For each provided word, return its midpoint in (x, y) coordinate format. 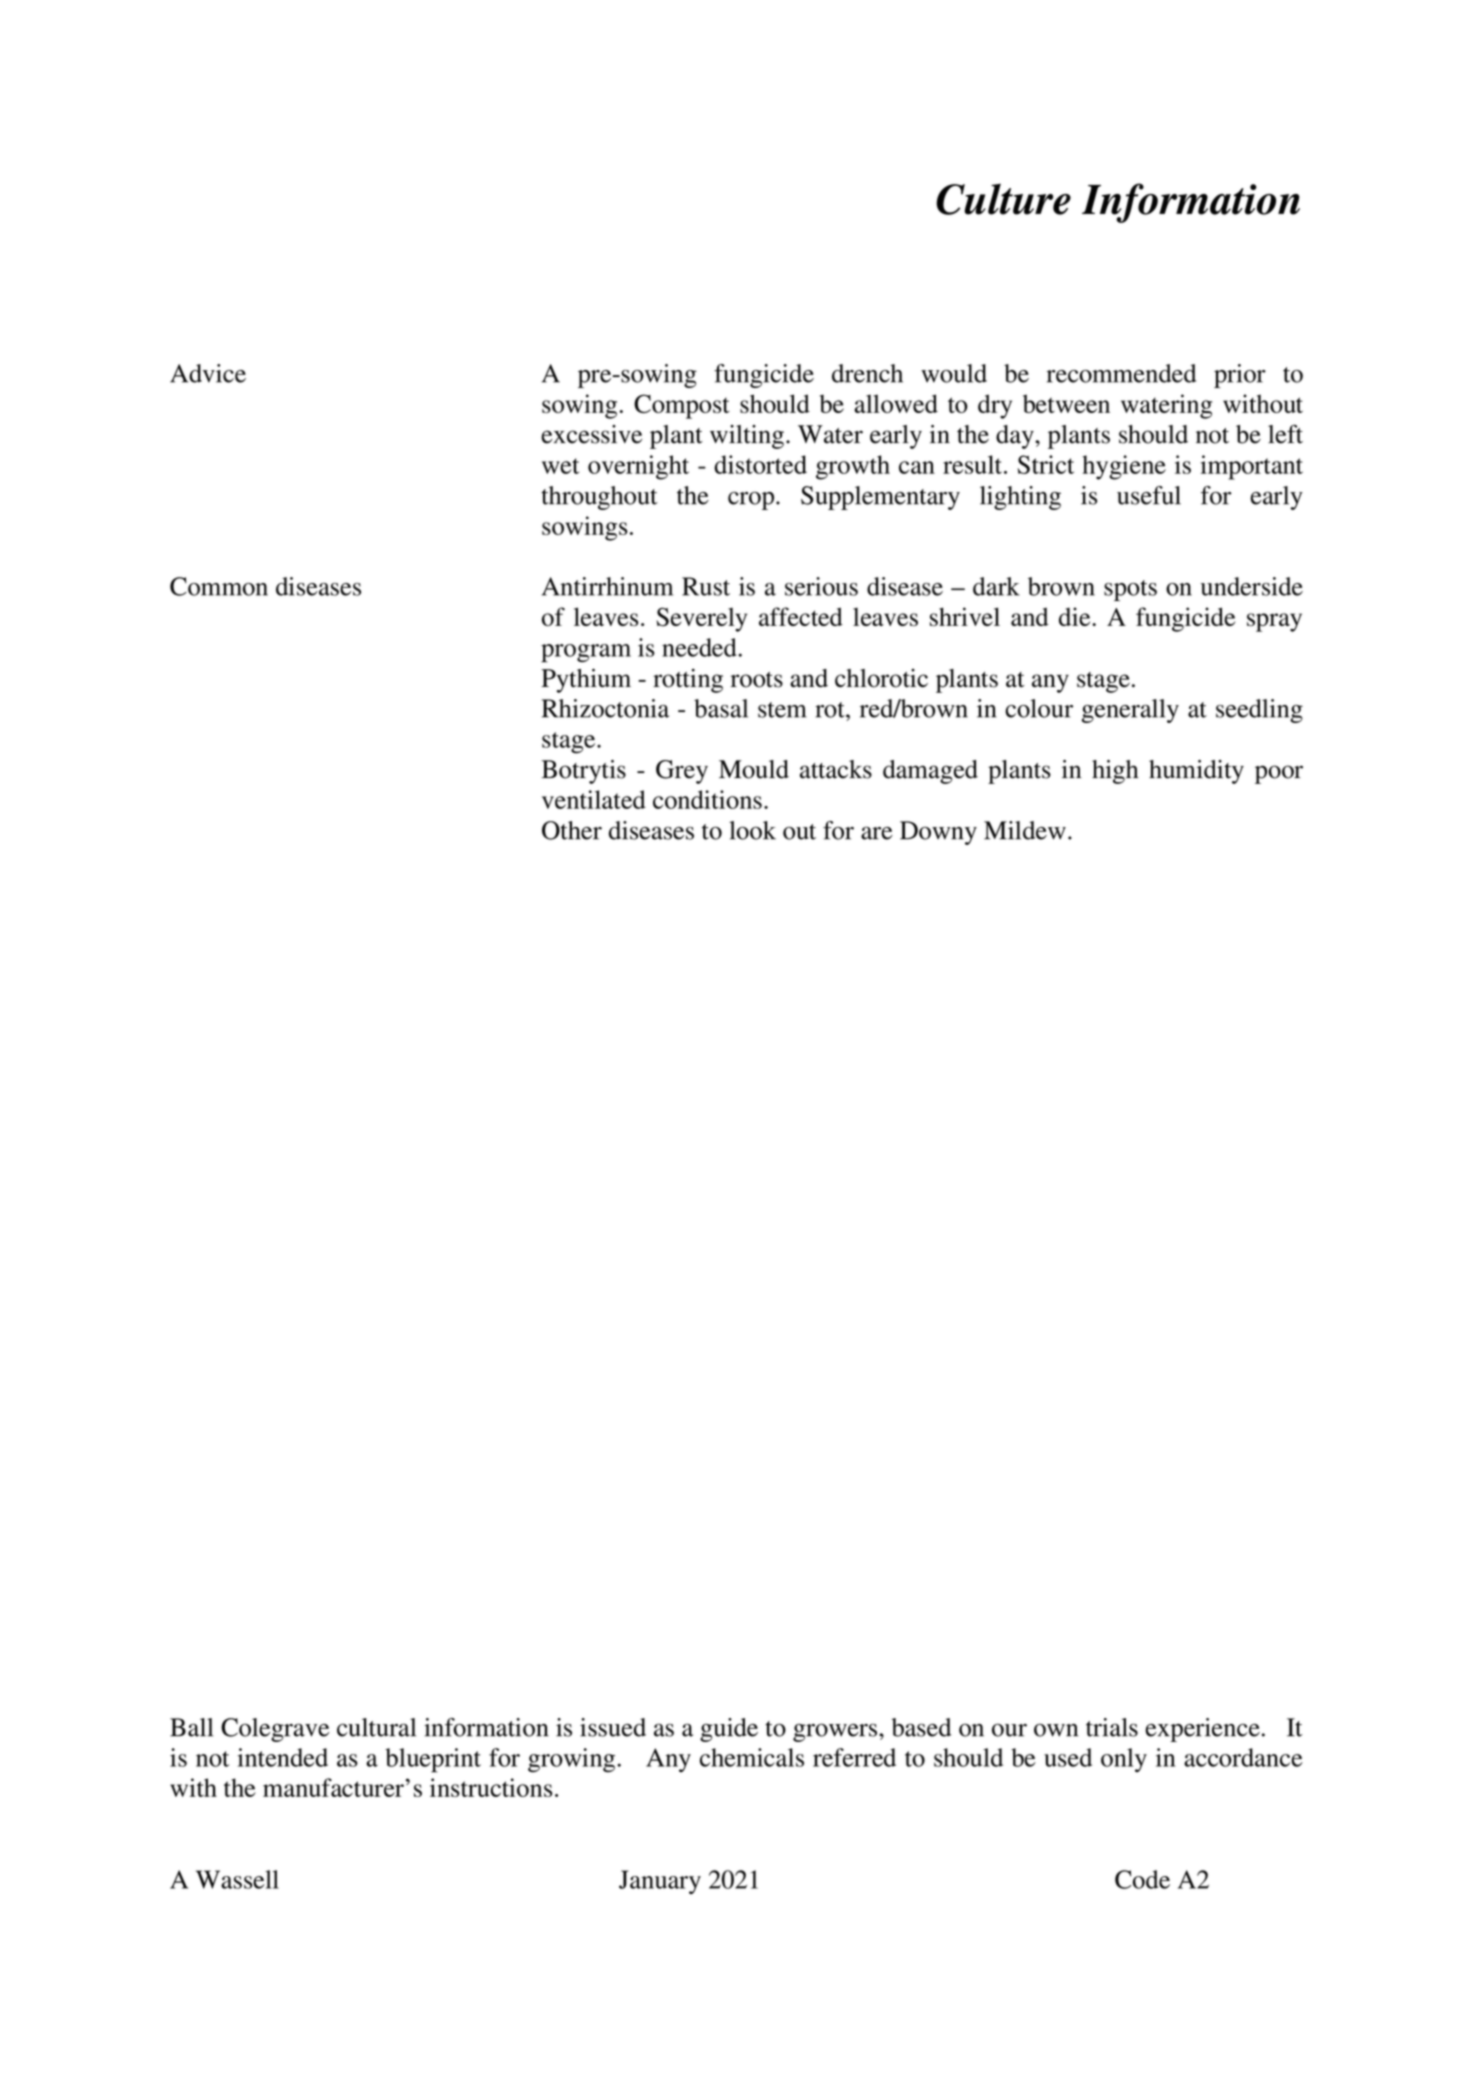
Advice (208, 373)
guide (729, 1730)
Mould (754, 769)
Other (572, 830)
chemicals (752, 1757)
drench (867, 373)
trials (1112, 1727)
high (1115, 772)
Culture (1003, 199)
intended (283, 1757)
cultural (376, 1727)
